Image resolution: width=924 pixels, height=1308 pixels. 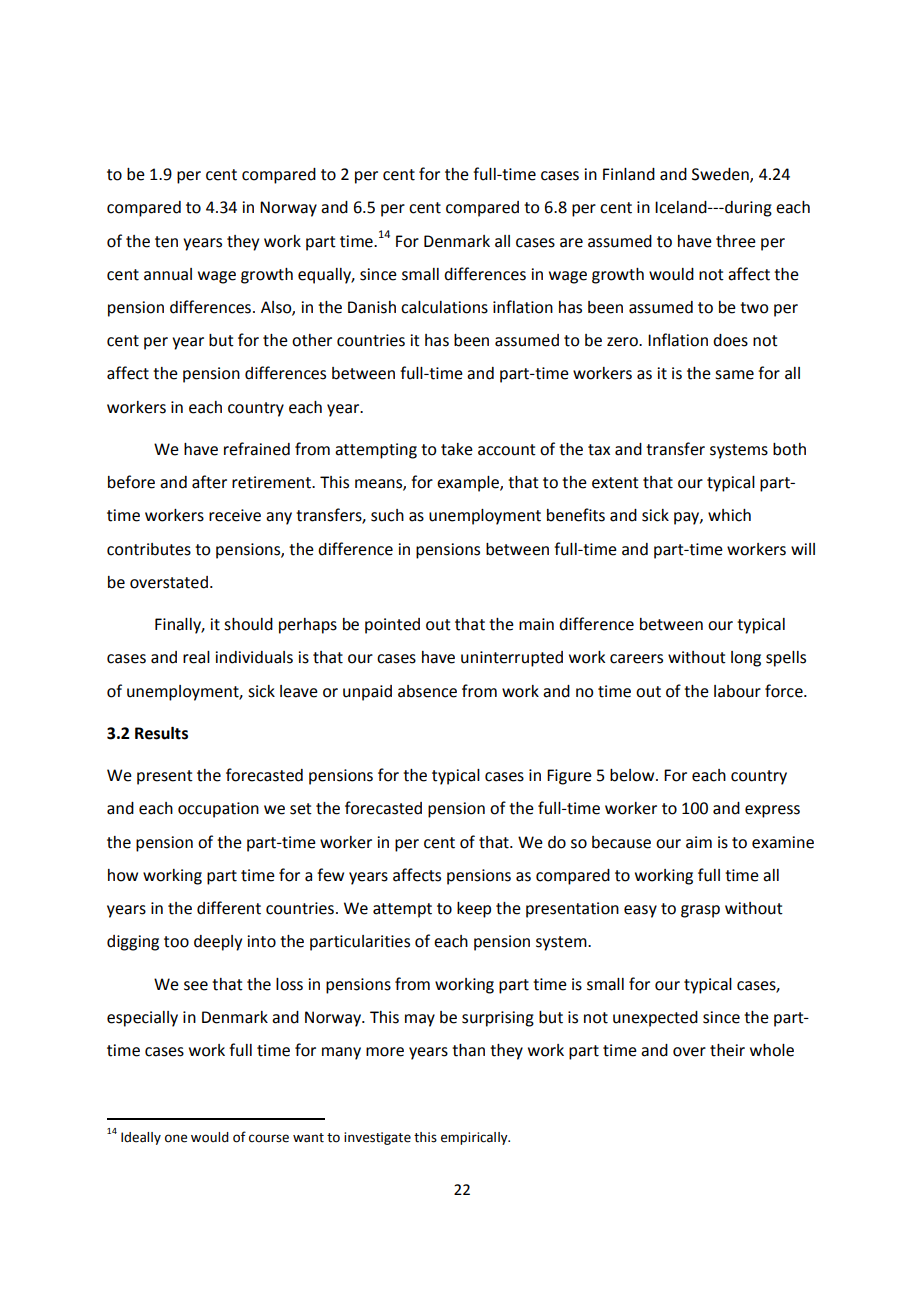 I want to click on three, so click(x=736, y=241).
